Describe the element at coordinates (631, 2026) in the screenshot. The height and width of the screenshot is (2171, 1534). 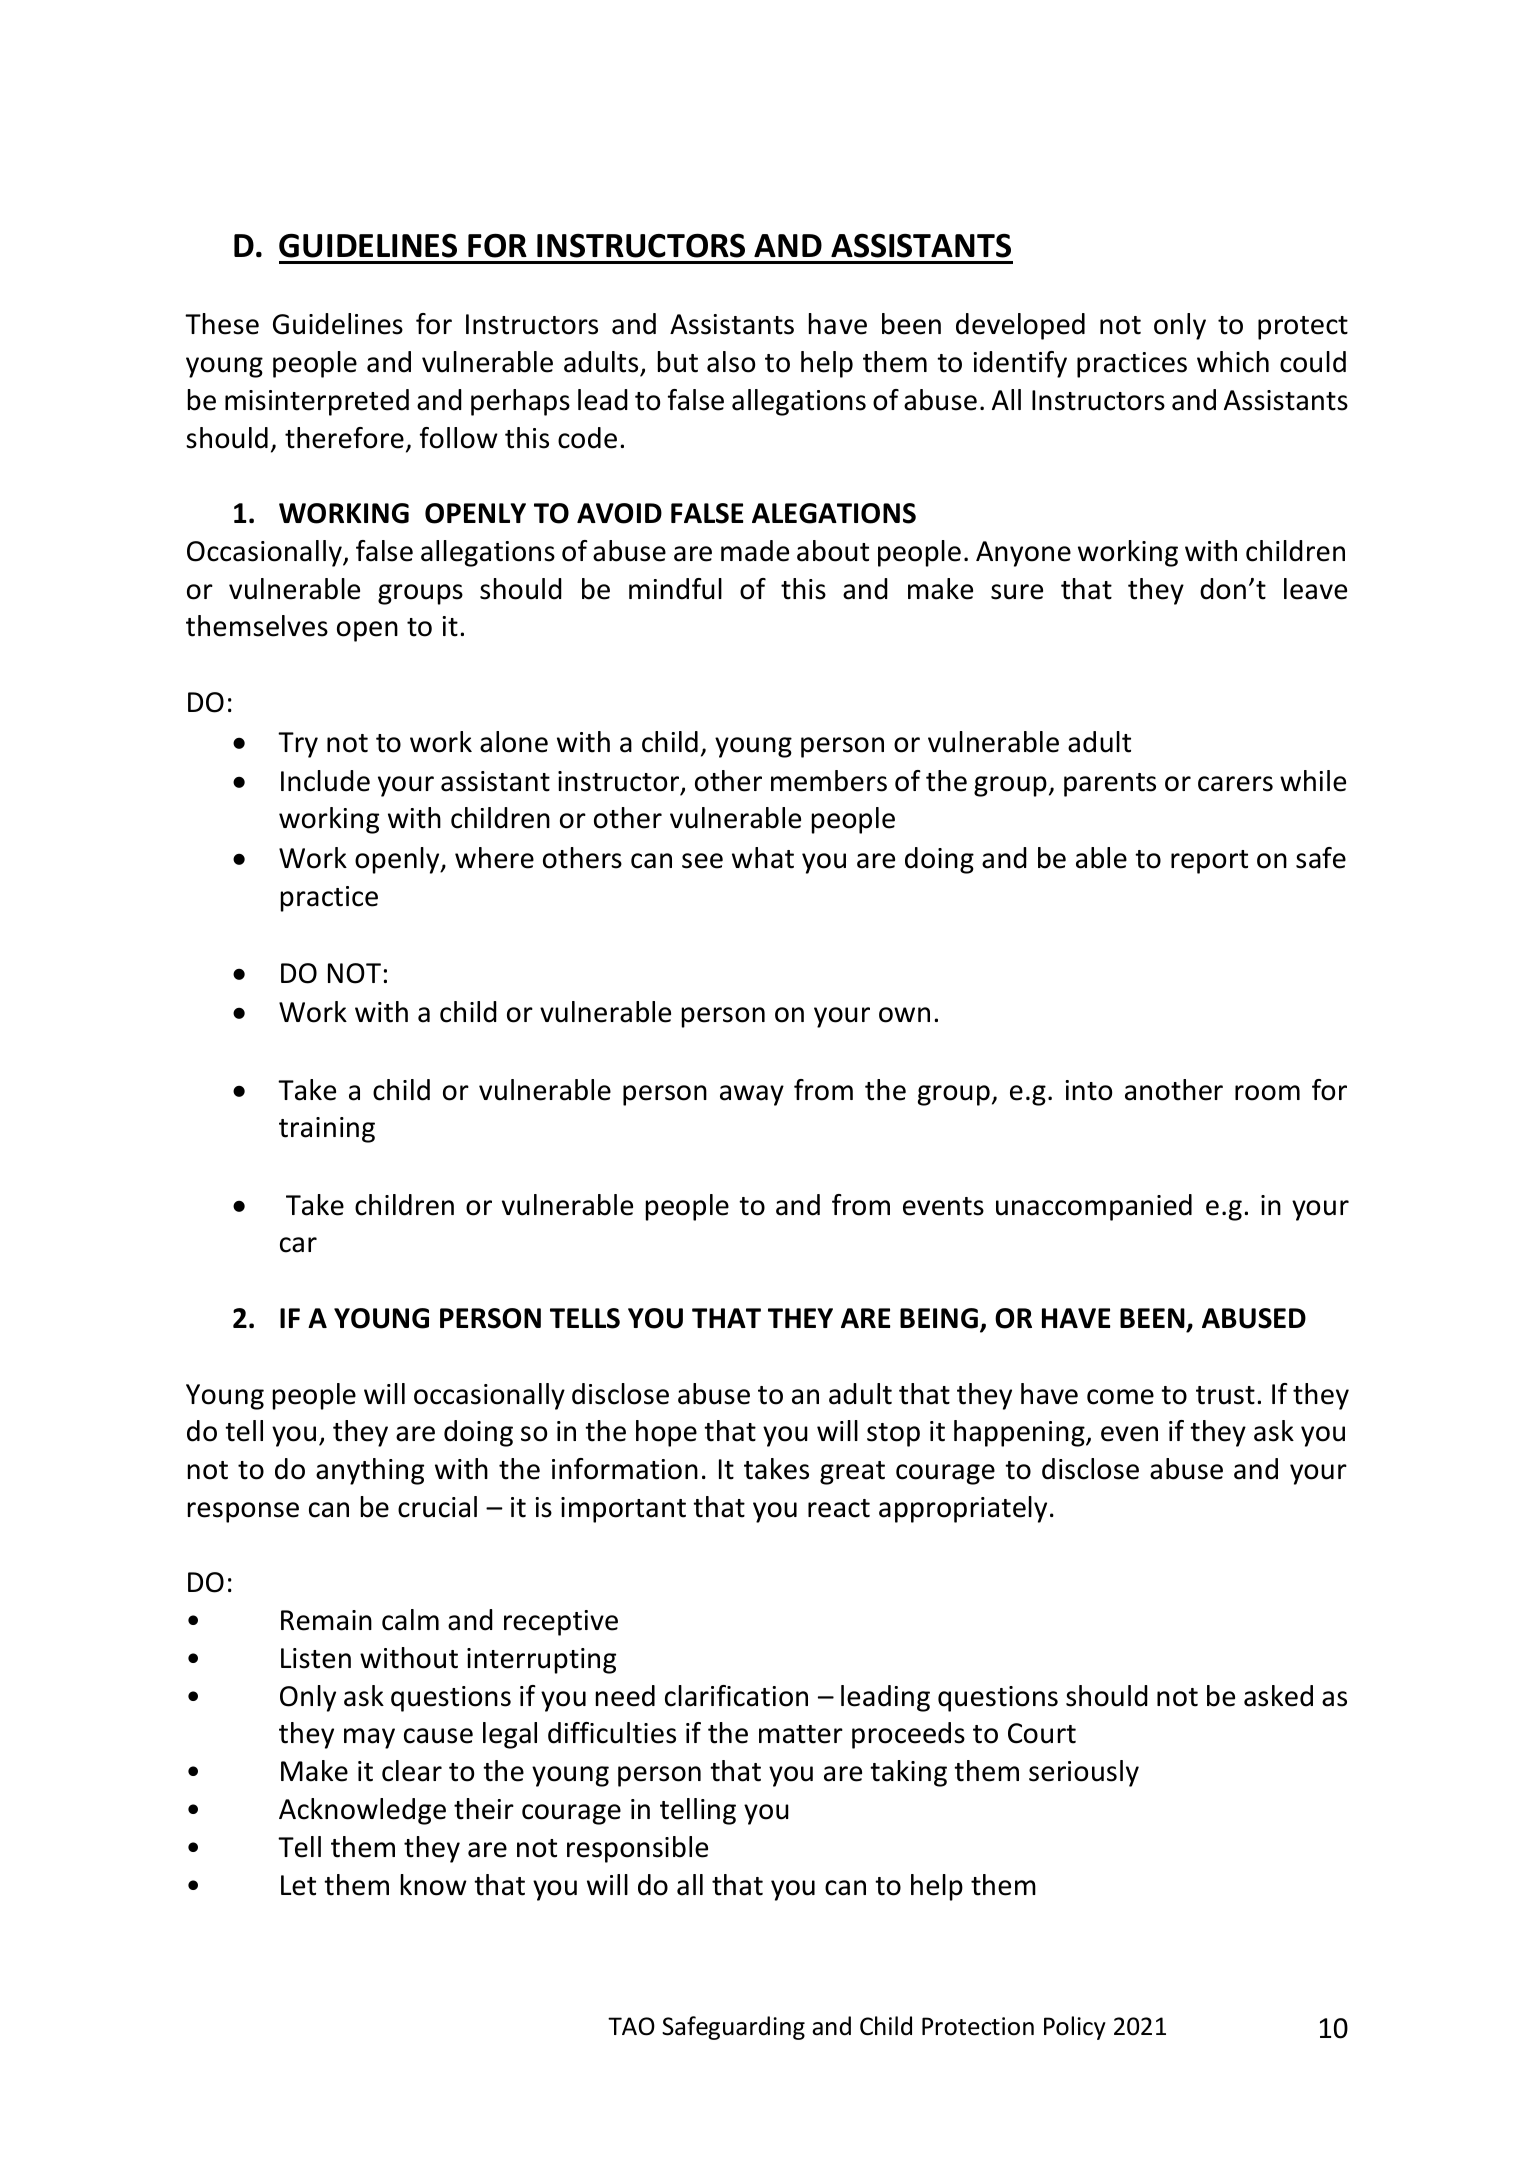
I see `TAO` at that location.
